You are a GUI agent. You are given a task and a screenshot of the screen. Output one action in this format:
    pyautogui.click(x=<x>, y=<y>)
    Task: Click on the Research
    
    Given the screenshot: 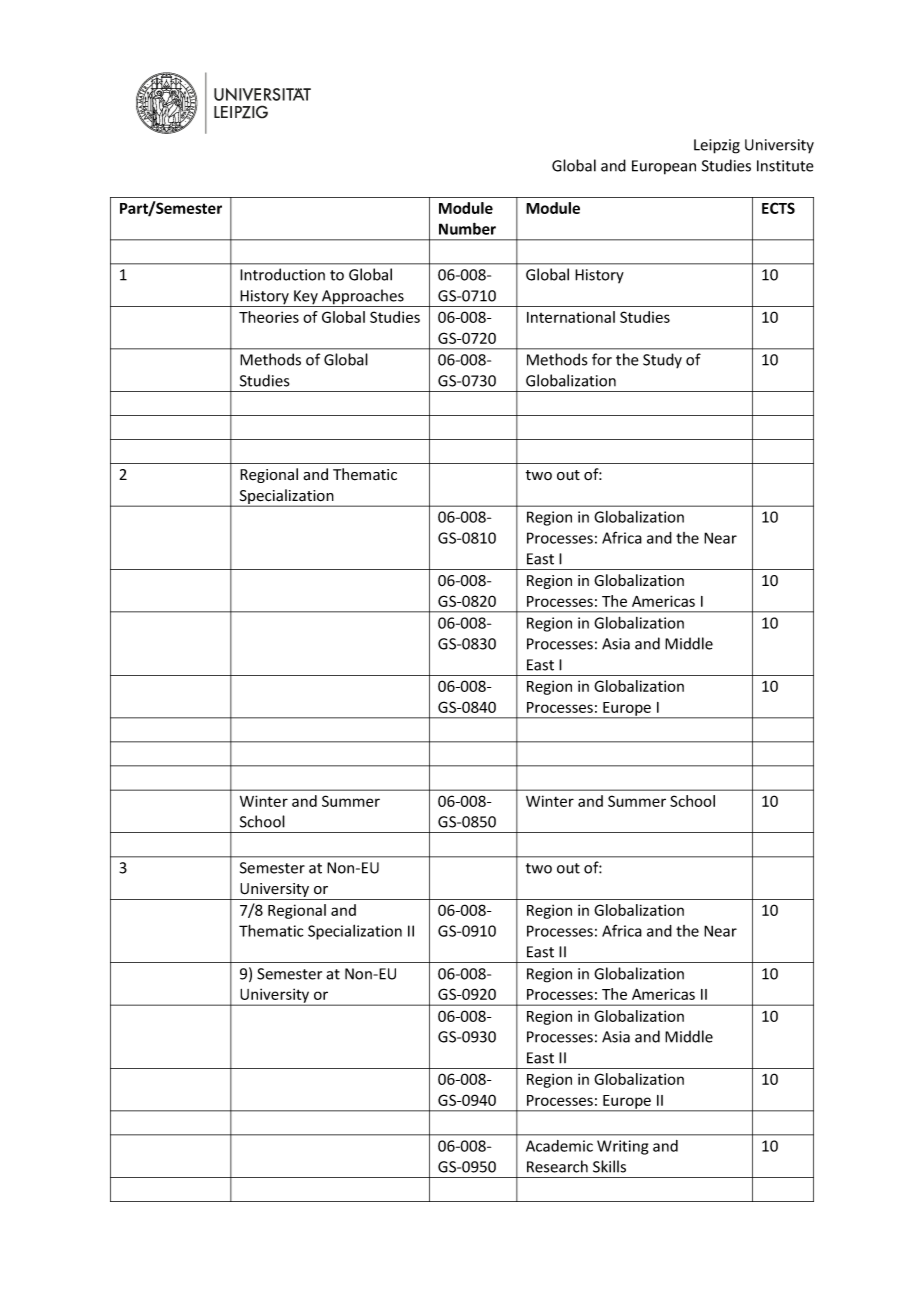 What is the action you would take?
    pyautogui.click(x=557, y=1166)
